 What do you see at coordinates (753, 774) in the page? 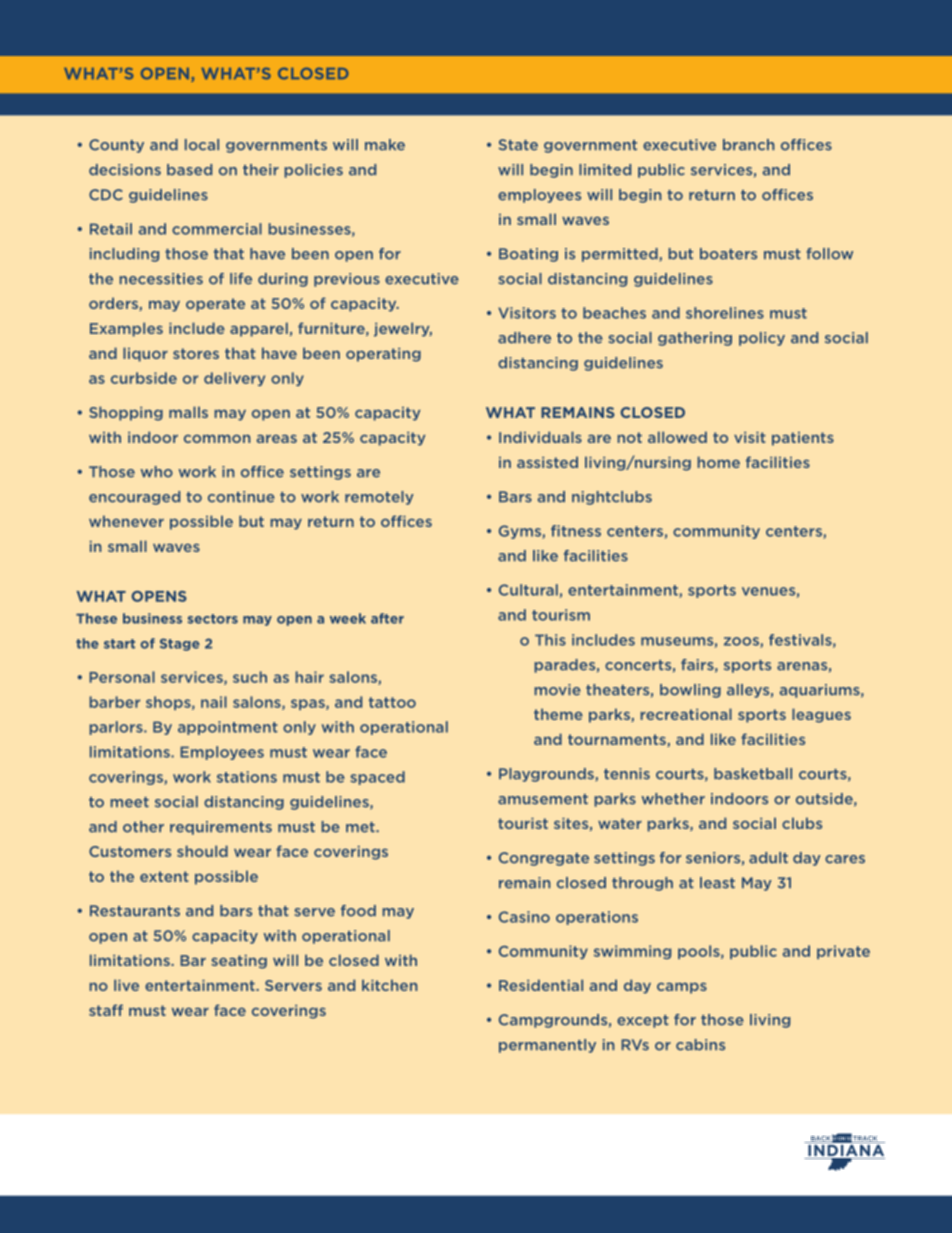
I see `basketball` at bounding box center [753, 774].
